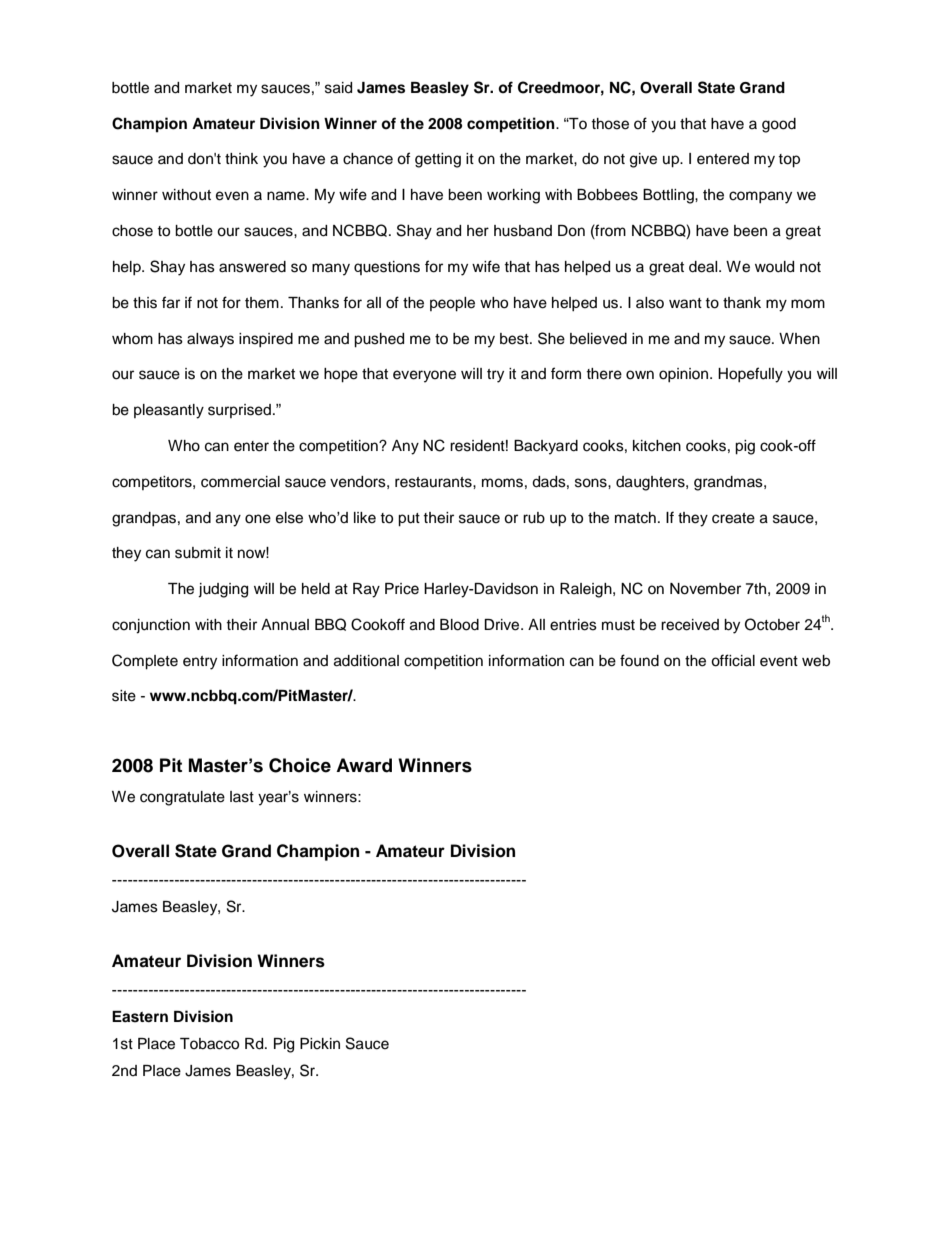 This screenshot has width=952, height=1233. Describe the element at coordinates (364, 765) in the screenshot. I see `Award` at that location.
